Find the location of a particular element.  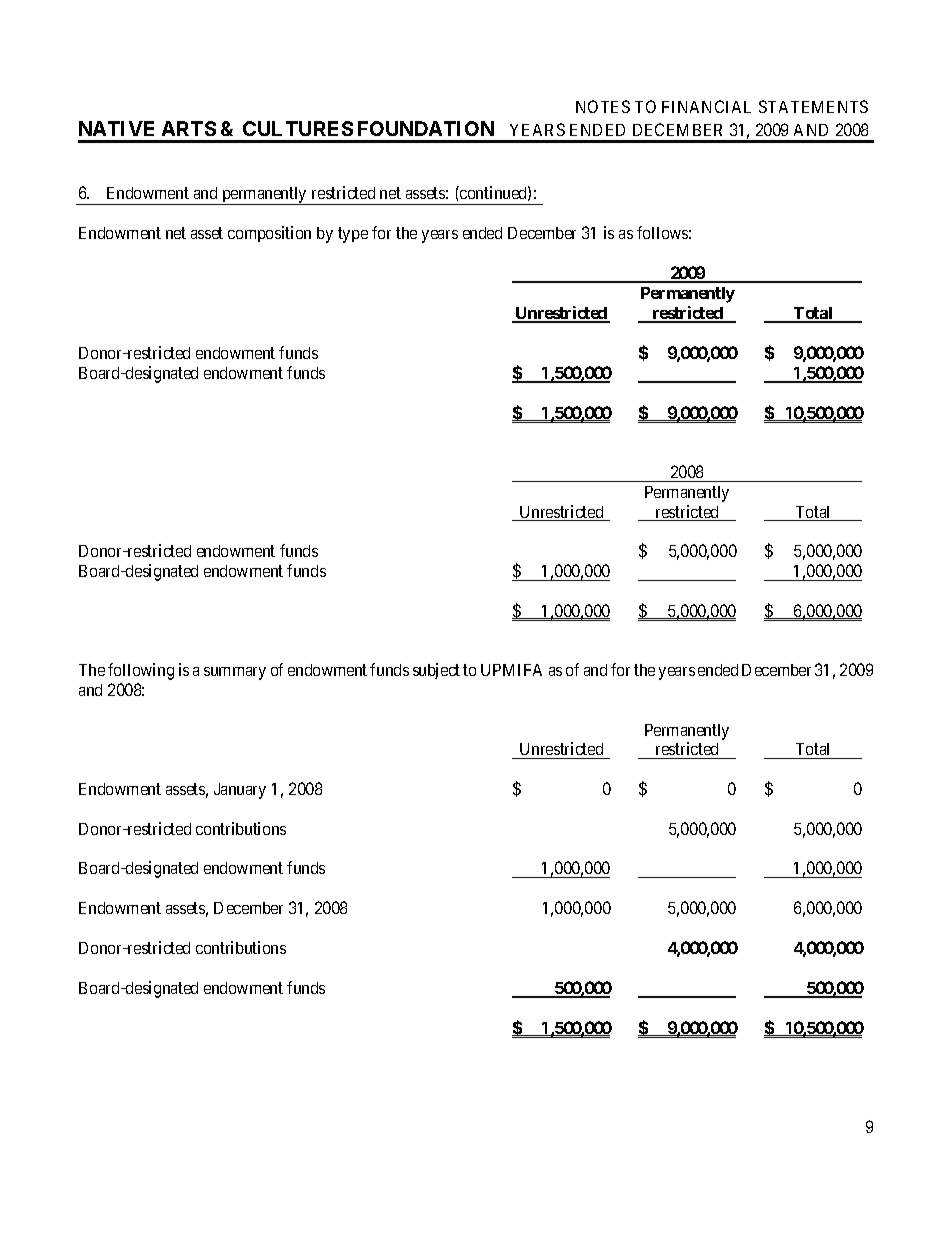

following is located at coordinates (141, 671).
